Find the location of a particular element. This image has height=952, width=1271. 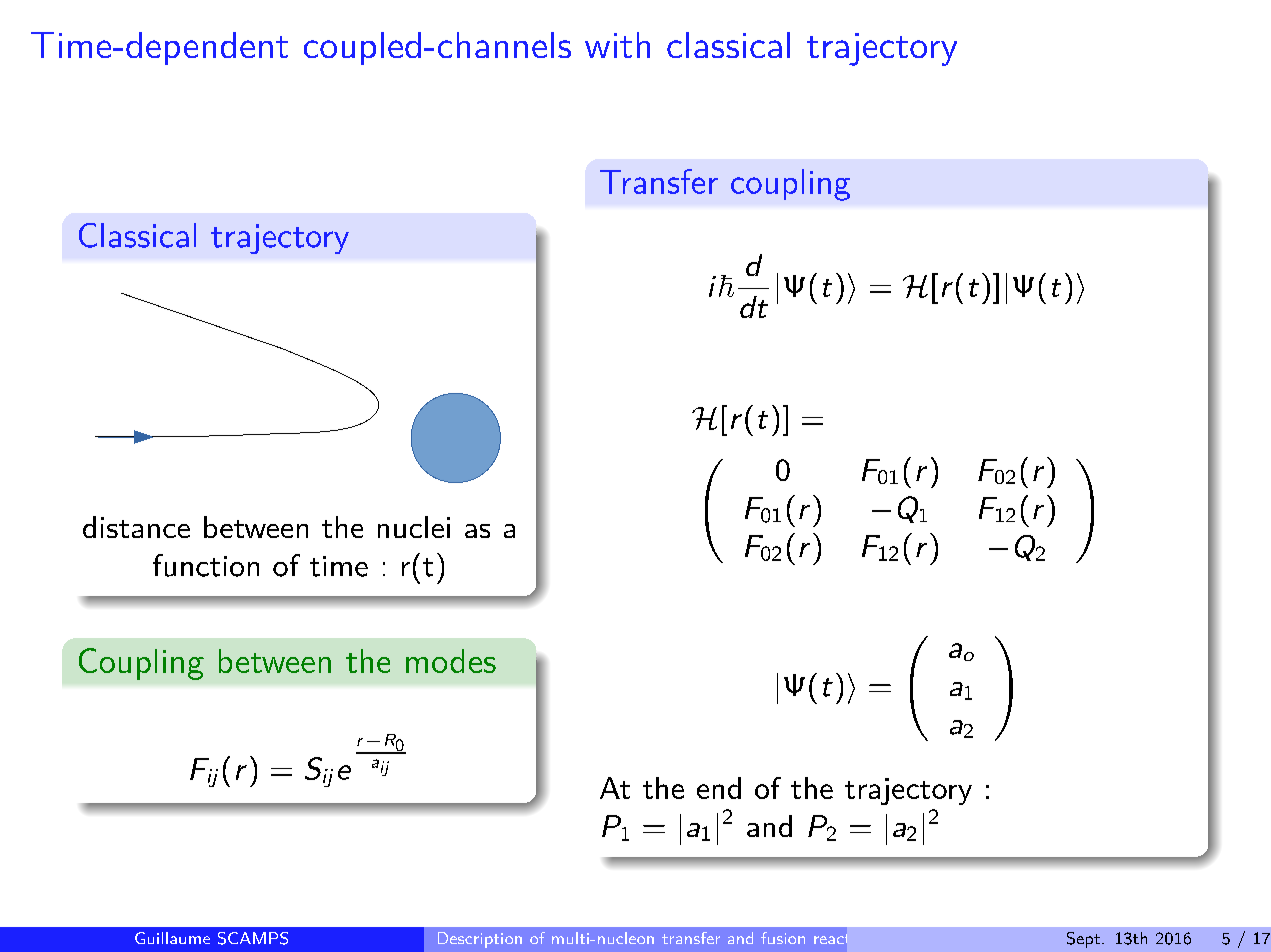

Description is located at coordinates (480, 940).
